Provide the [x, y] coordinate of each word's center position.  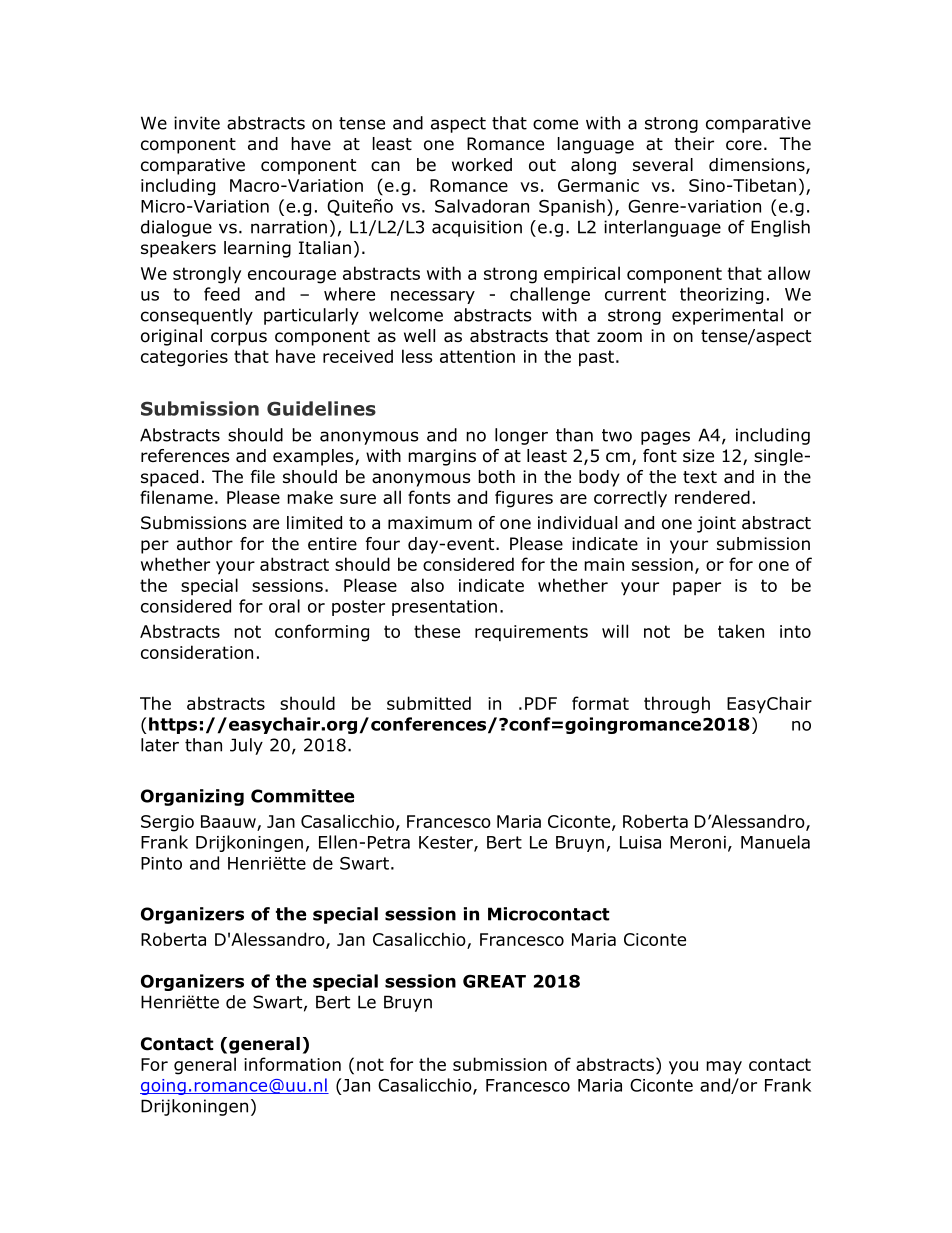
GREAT [494, 981]
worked [482, 165]
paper [697, 588]
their [694, 144]
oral [284, 606]
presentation [444, 608]
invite [197, 123]
